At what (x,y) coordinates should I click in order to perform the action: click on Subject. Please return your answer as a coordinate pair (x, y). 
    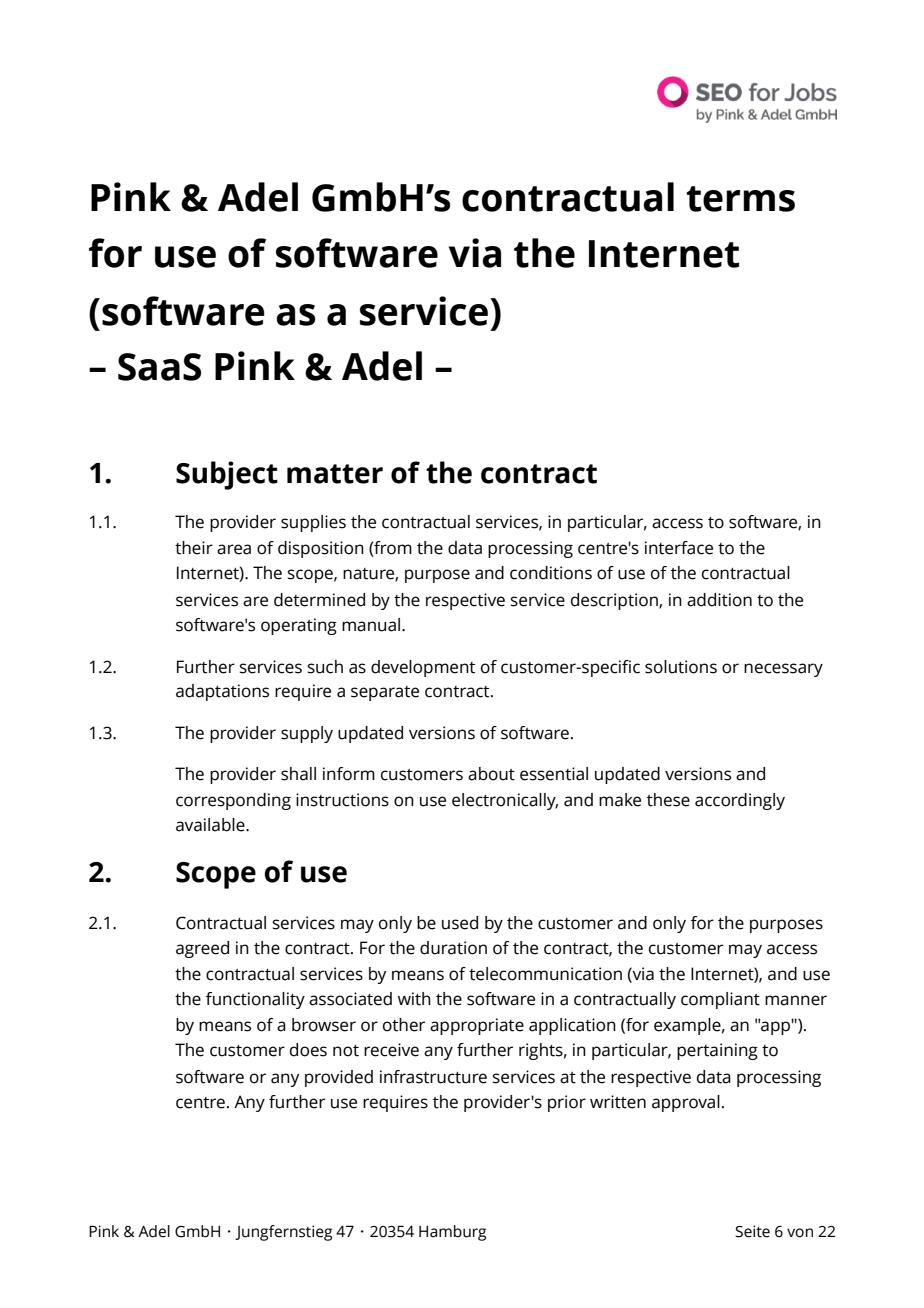
    Looking at the image, I should click on (227, 475).
